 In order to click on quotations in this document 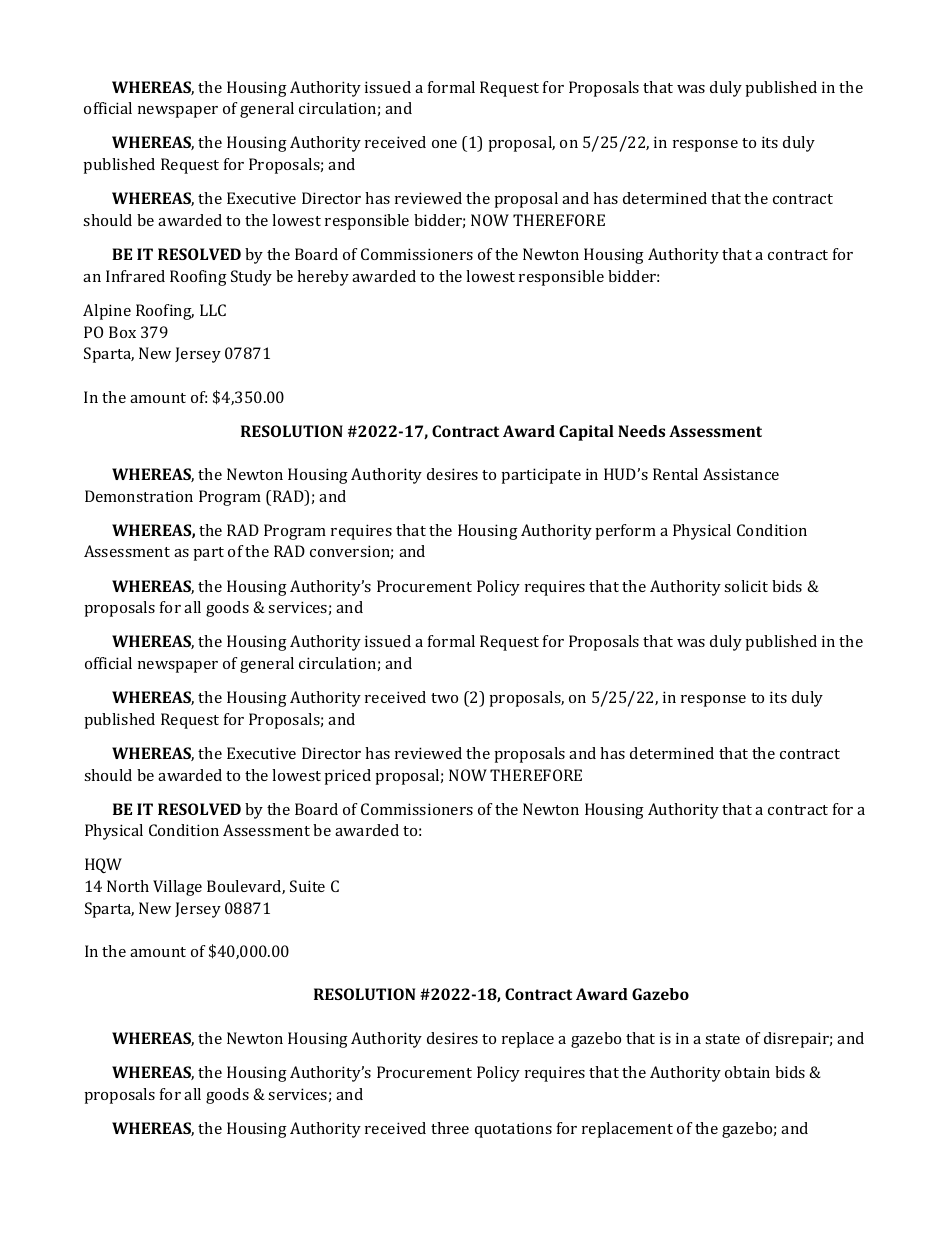, I will do `click(513, 1130)`.
